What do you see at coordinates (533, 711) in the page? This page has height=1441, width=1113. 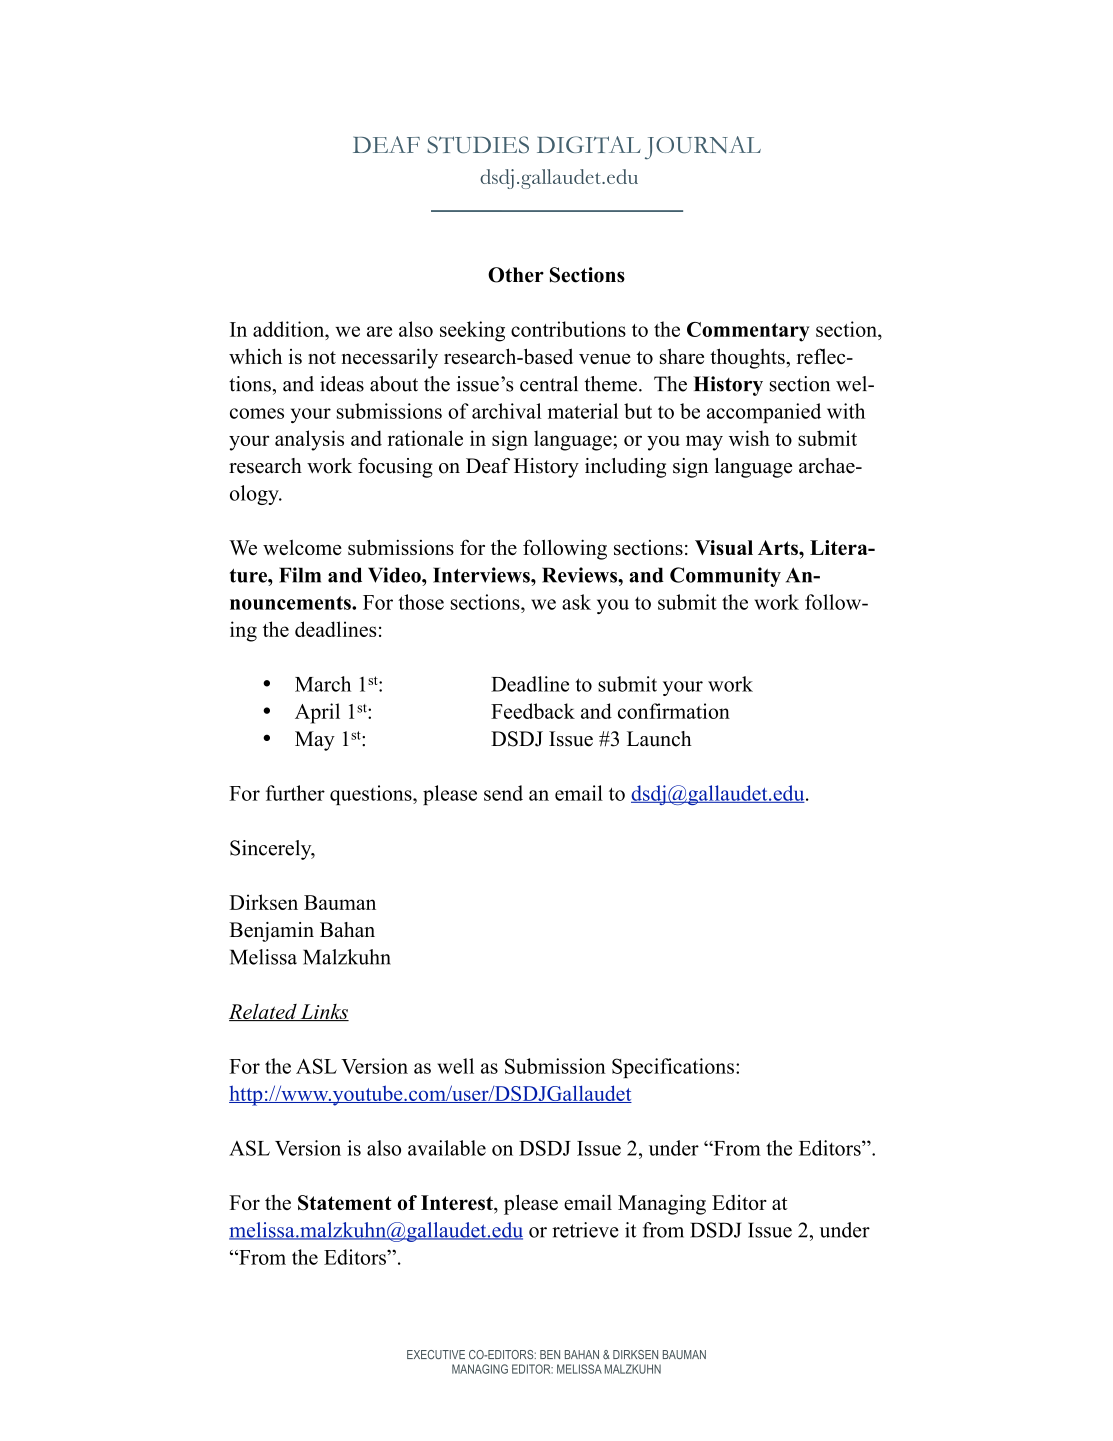 I see `Feedback` at bounding box center [533, 711].
